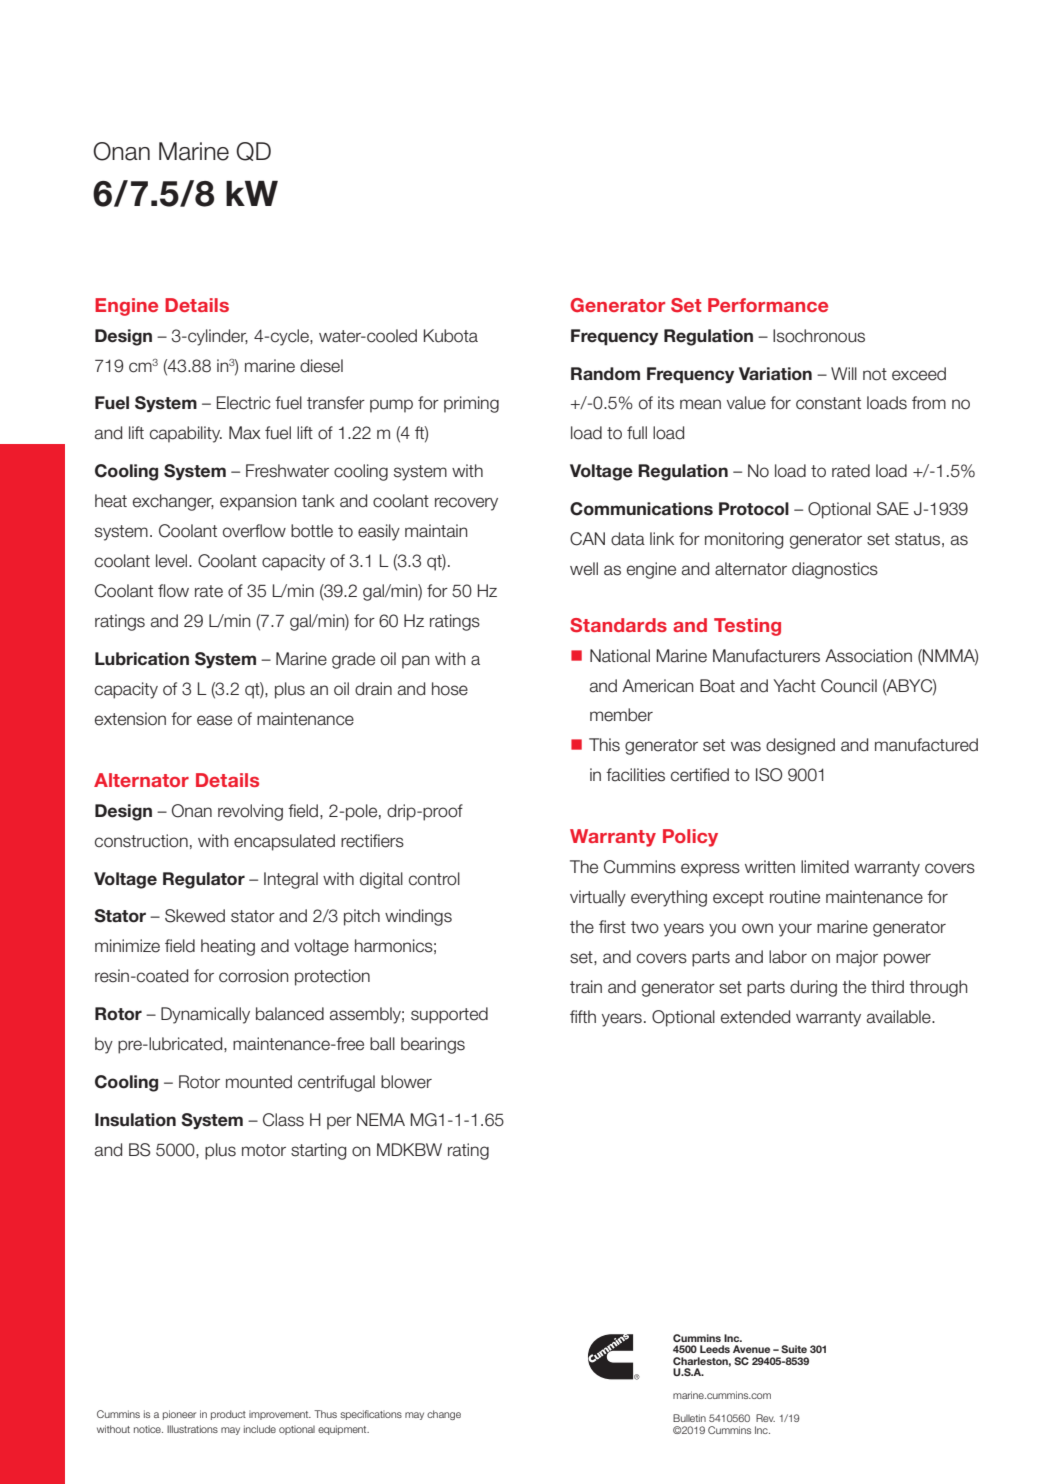 The image size is (1049, 1484). Describe the element at coordinates (689, 1418) in the screenshot. I see `Bulletin` at that location.
